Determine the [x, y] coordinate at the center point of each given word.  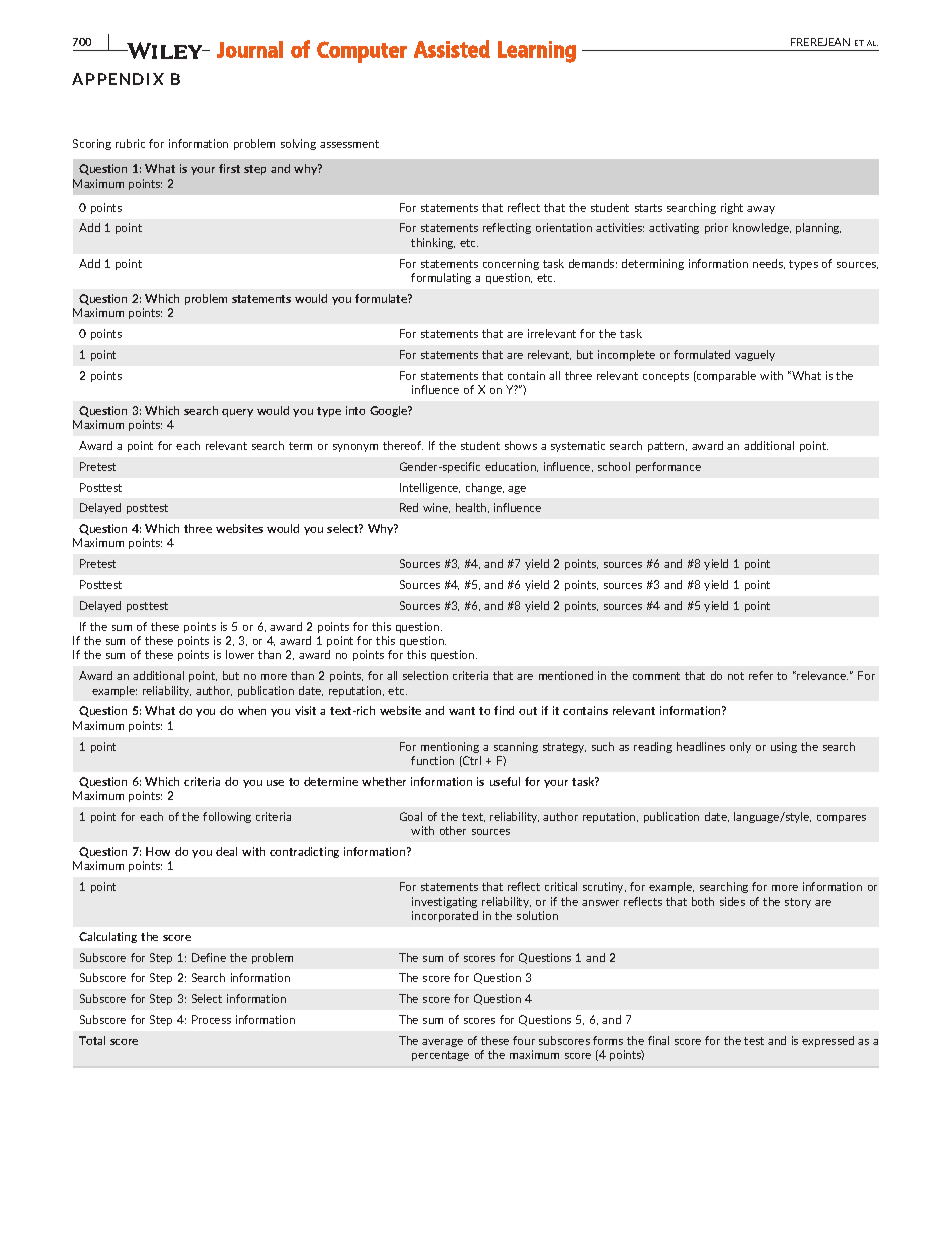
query [237, 413]
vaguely [755, 355]
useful [505, 781]
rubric [130, 143]
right [732, 208]
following [227, 817]
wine [436, 508]
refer [761, 675]
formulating [441, 278]
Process [211, 1019]
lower [240, 654]
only [740, 747]
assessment [349, 144]
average [442, 1043]
